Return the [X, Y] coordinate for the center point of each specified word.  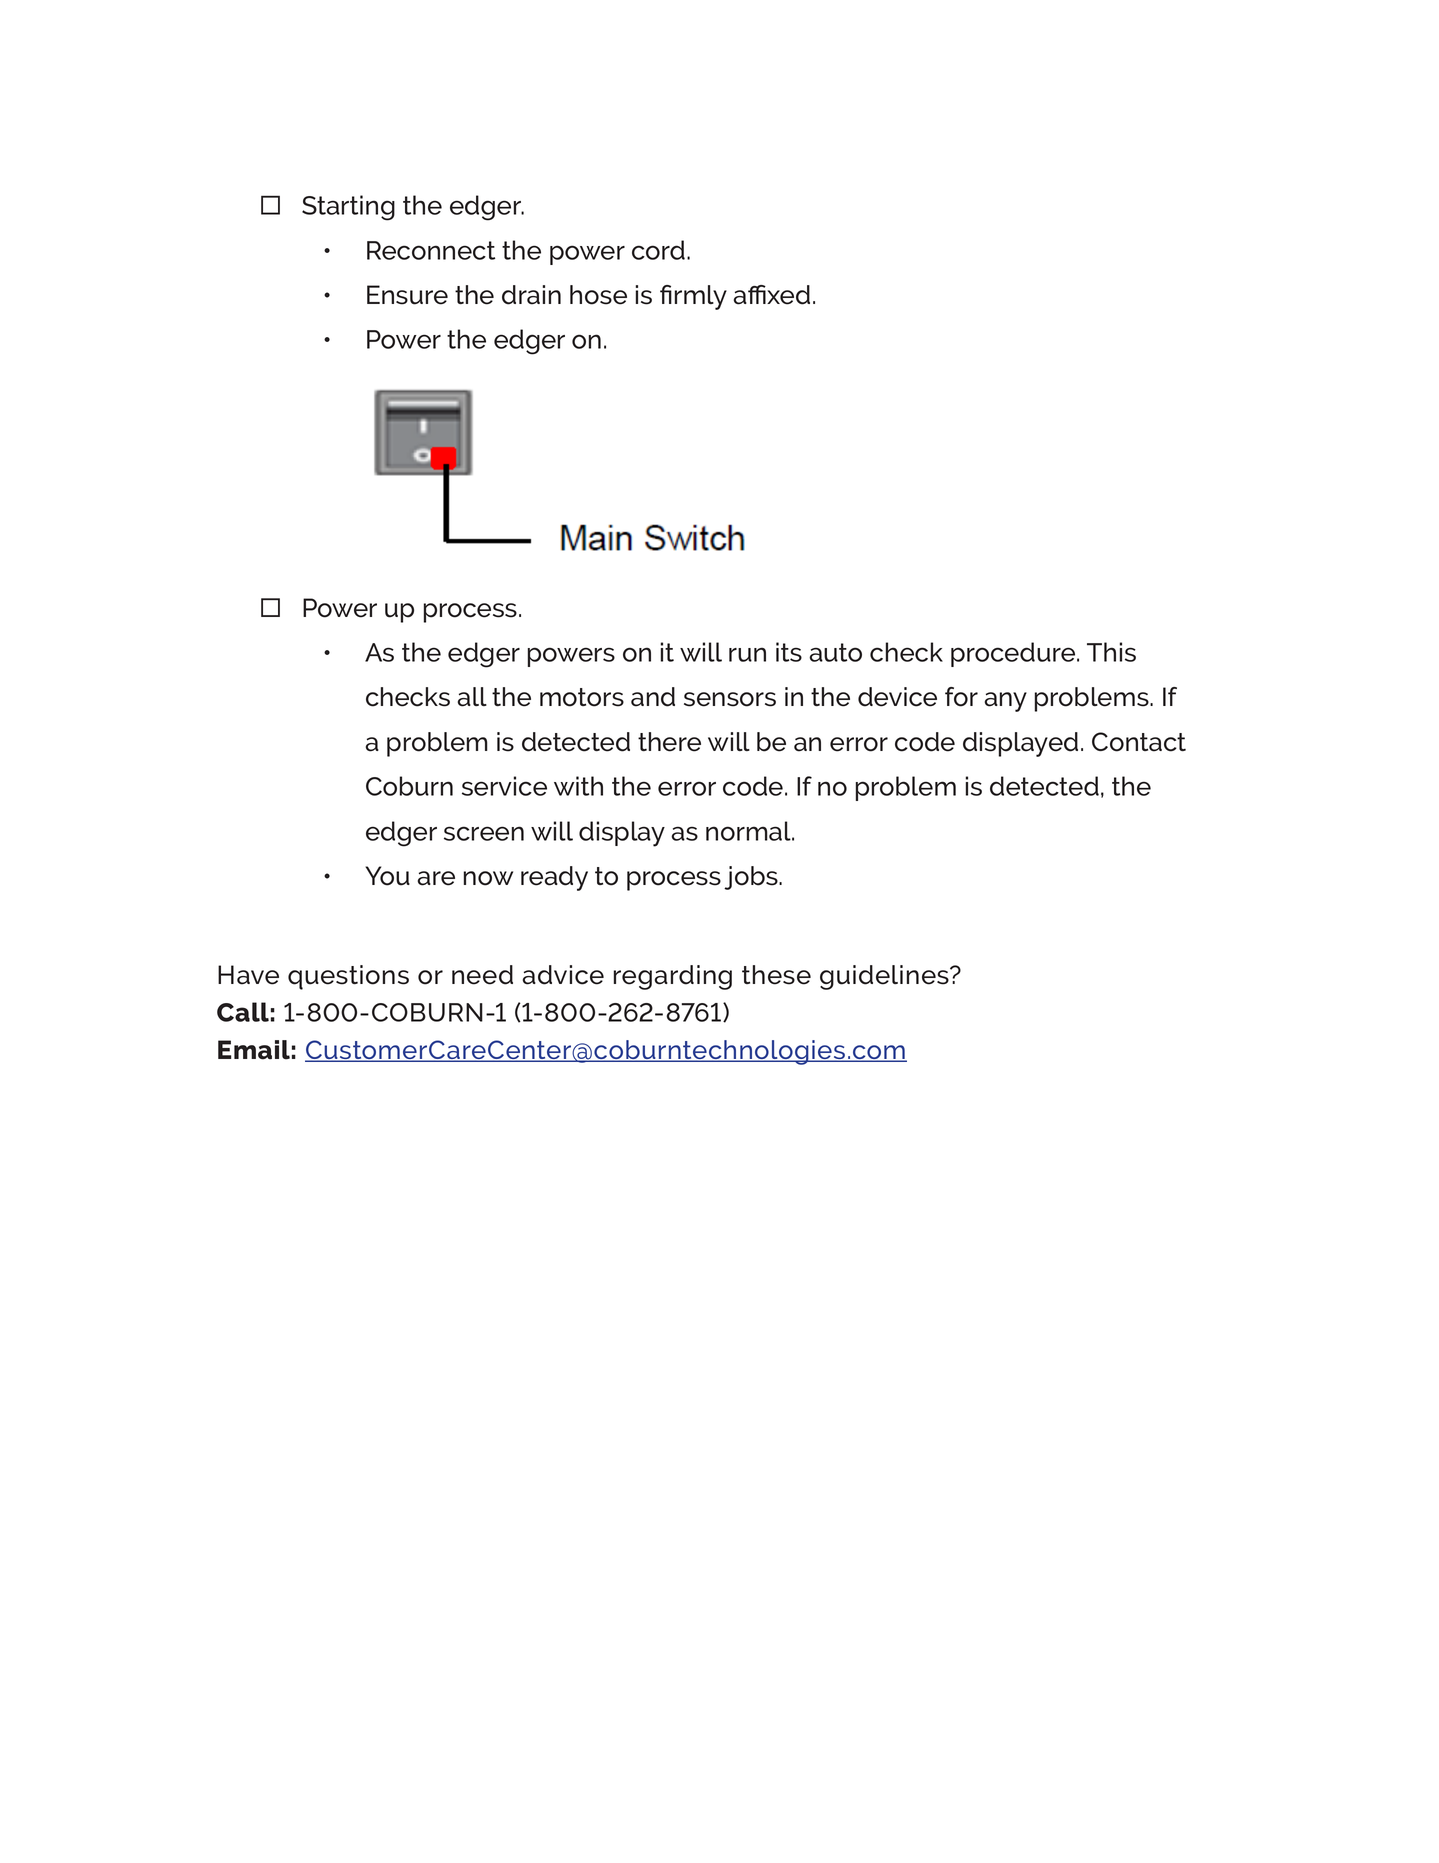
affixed [772, 295]
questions [348, 977]
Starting [348, 208]
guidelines [885, 977]
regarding [673, 977]
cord [658, 250]
